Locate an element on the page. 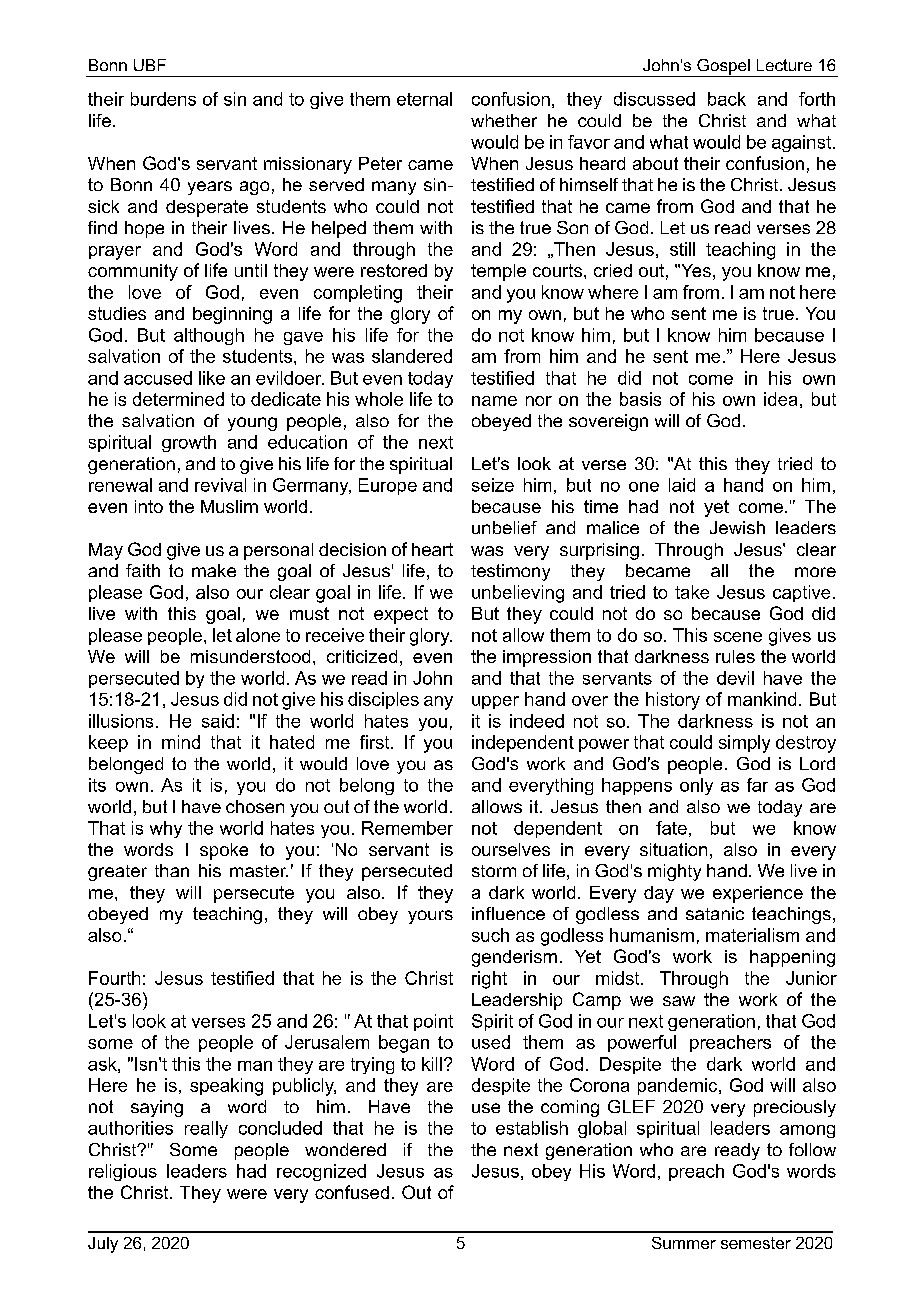 This page has width=924, height=1308. establish is located at coordinates (532, 1128).
